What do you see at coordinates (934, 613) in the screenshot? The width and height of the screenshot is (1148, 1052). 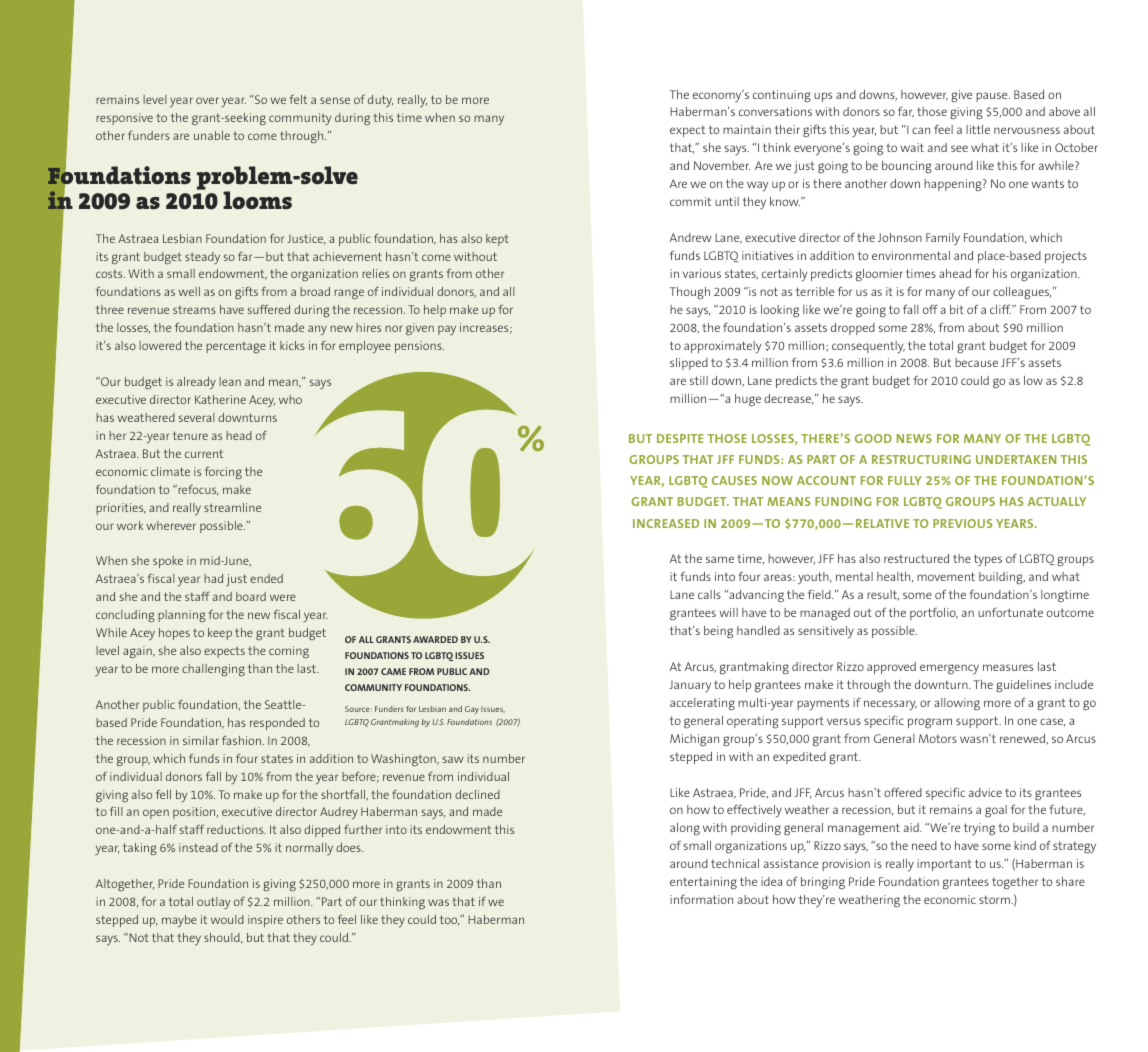 I see `portfolio` at bounding box center [934, 613].
